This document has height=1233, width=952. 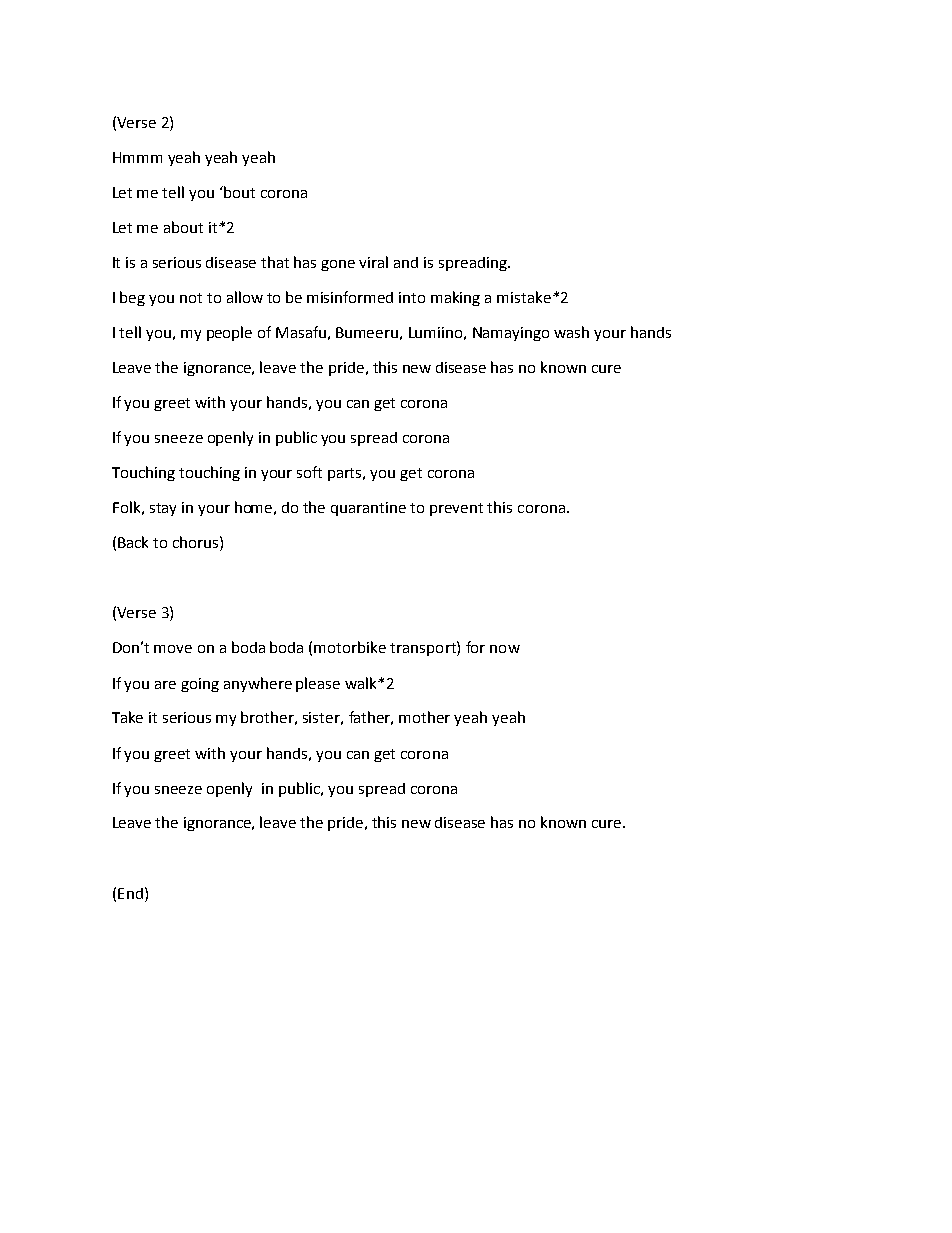 I want to click on people, so click(x=229, y=333).
